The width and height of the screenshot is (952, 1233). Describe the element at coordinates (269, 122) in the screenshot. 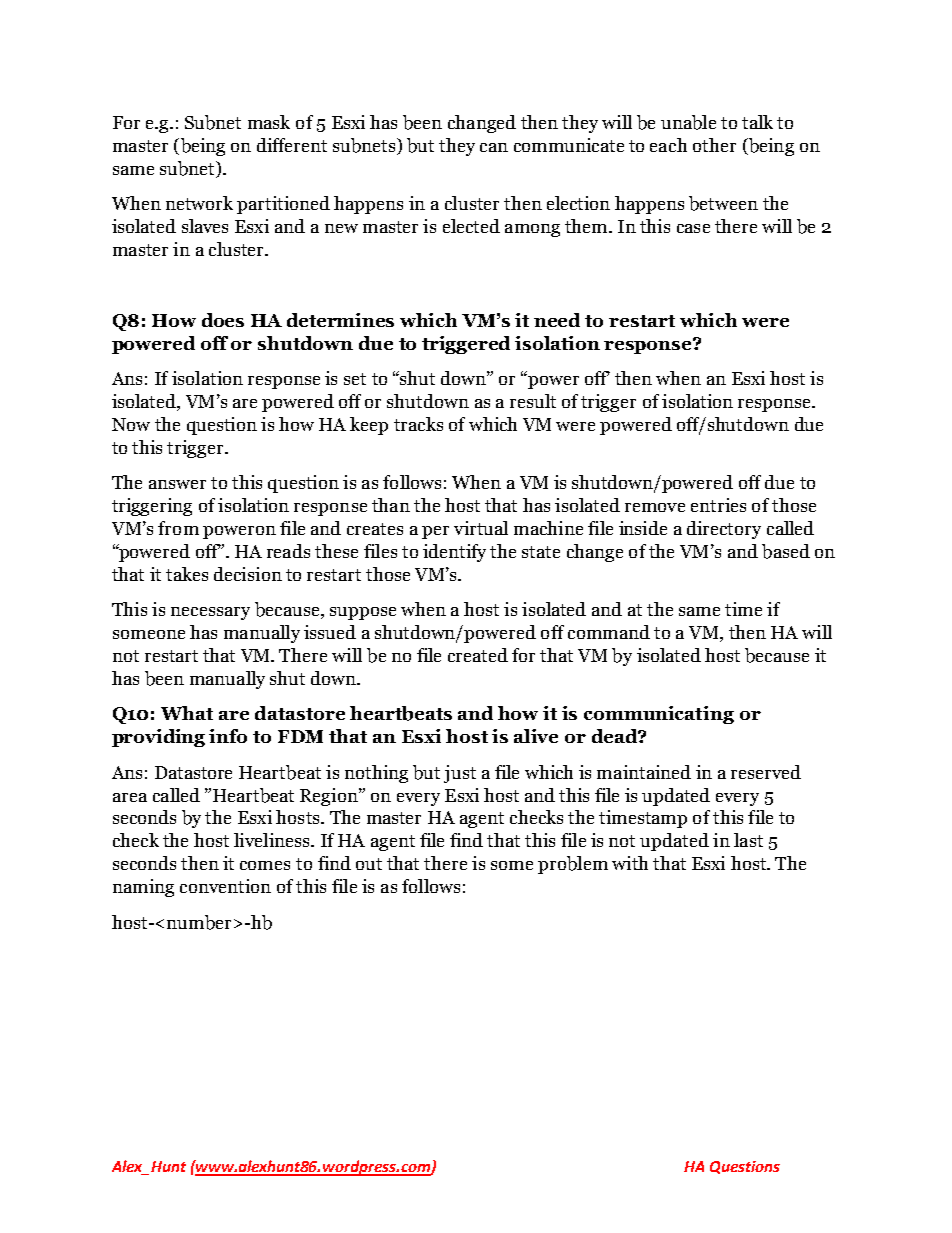

I see `mask` at that location.
